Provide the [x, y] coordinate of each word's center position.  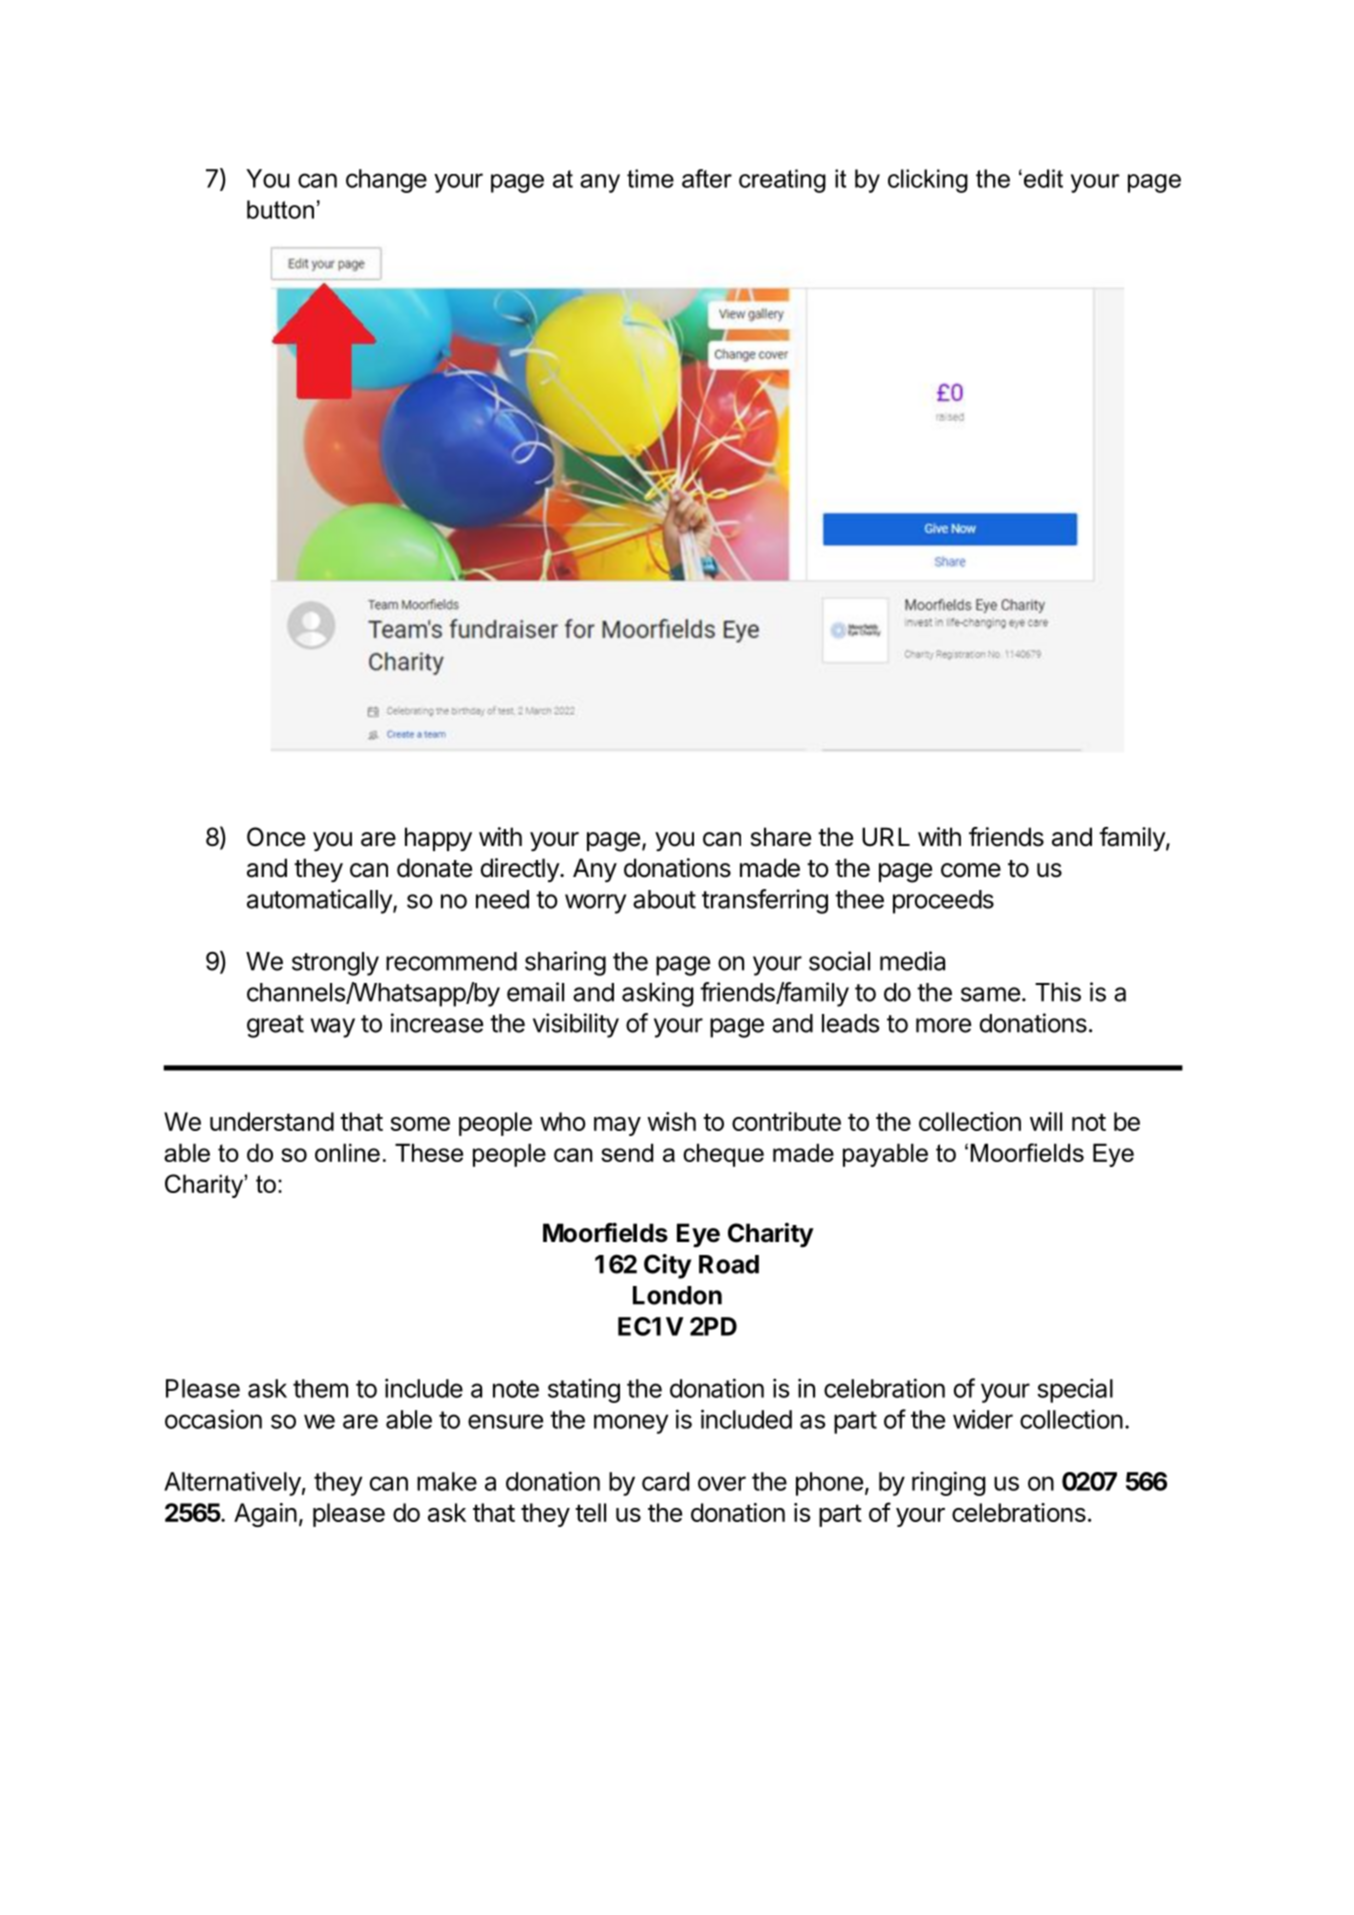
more [943, 1025]
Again [265, 1515]
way [333, 1028]
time [650, 178]
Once [276, 837]
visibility [576, 1025]
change [386, 181]
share [781, 837]
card [665, 1481]
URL [886, 837]
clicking [928, 181]
